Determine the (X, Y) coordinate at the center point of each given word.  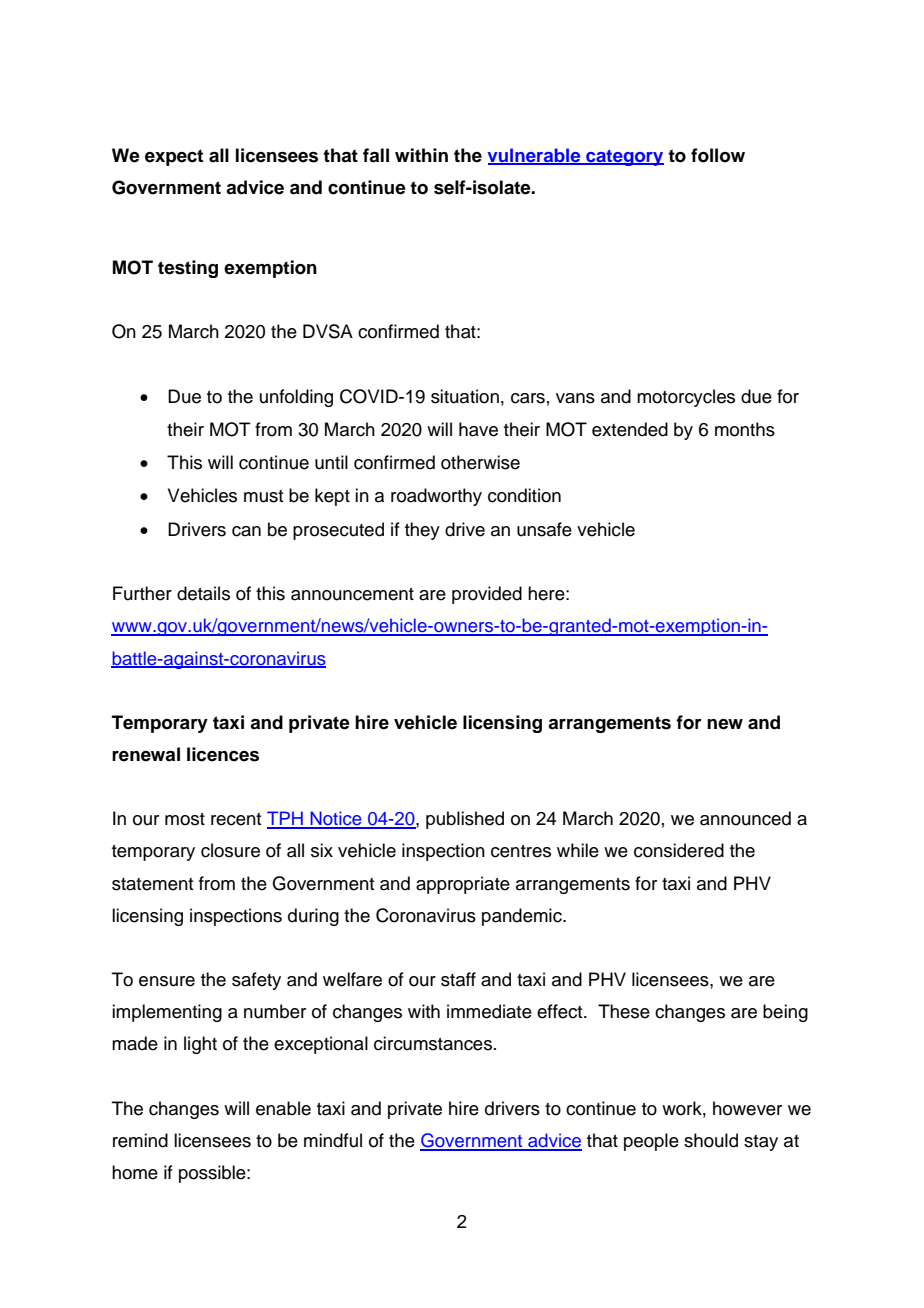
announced (745, 818)
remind (140, 1140)
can (246, 531)
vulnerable (535, 156)
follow (718, 155)
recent (236, 819)
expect (174, 157)
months (745, 429)
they (422, 531)
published (465, 820)
